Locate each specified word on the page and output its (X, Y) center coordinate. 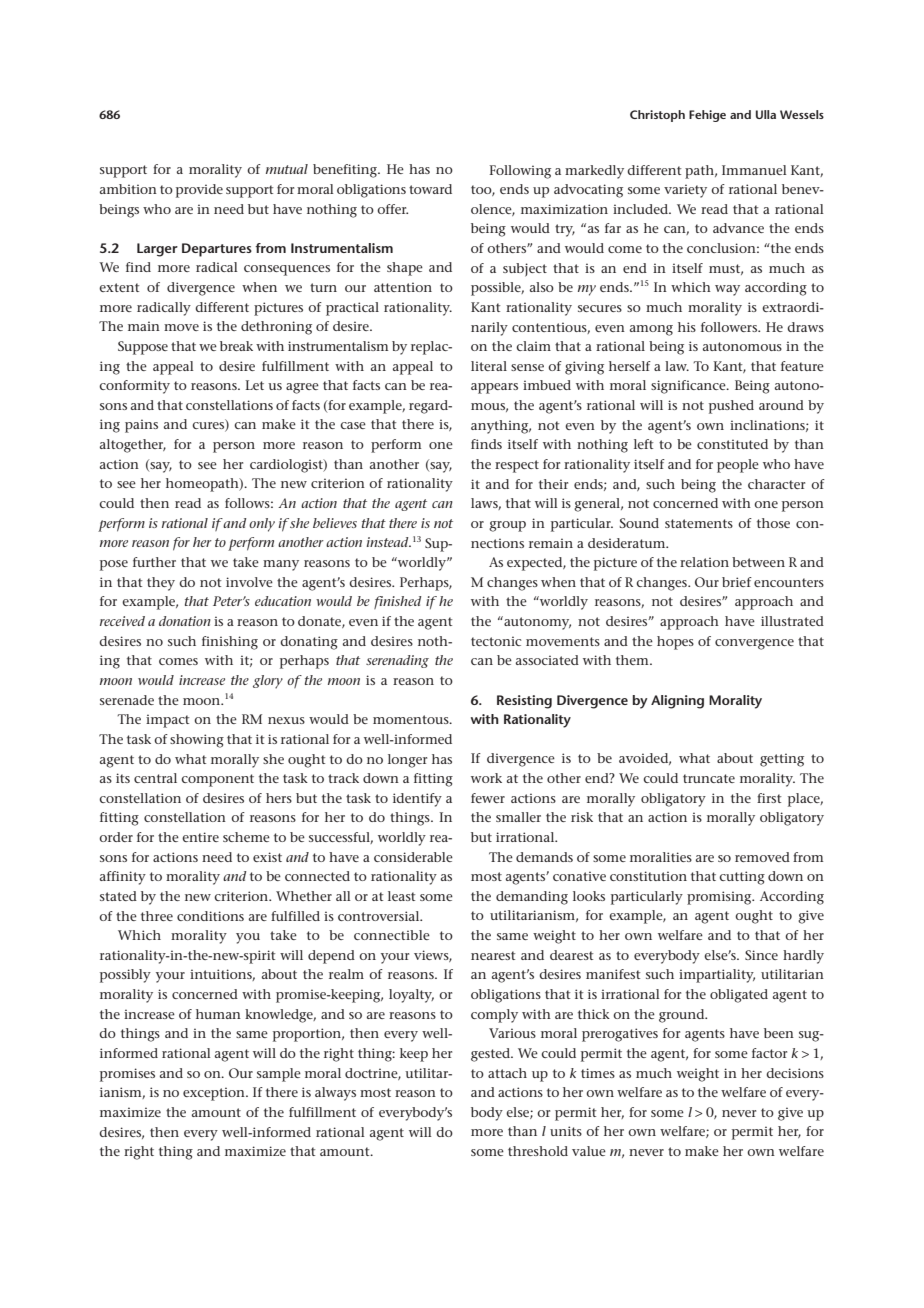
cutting (742, 878)
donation (185, 621)
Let (255, 385)
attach (507, 1073)
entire (200, 837)
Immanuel (754, 170)
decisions (795, 1073)
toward (430, 189)
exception (215, 1094)
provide (199, 191)
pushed (731, 407)
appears (494, 388)
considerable (413, 857)
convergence (754, 644)
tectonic (496, 641)
